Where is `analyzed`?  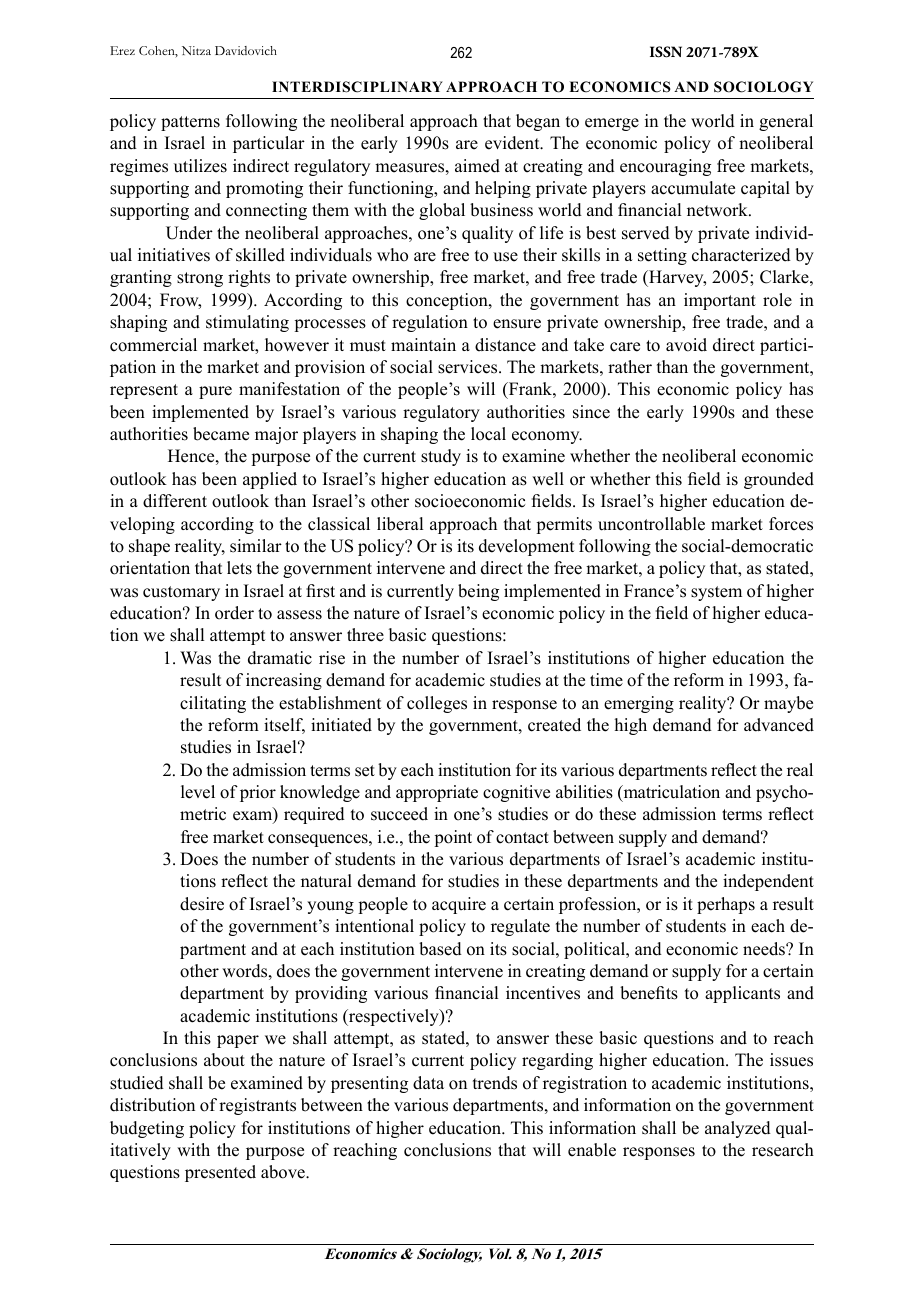
analyzed is located at coordinates (738, 1129).
